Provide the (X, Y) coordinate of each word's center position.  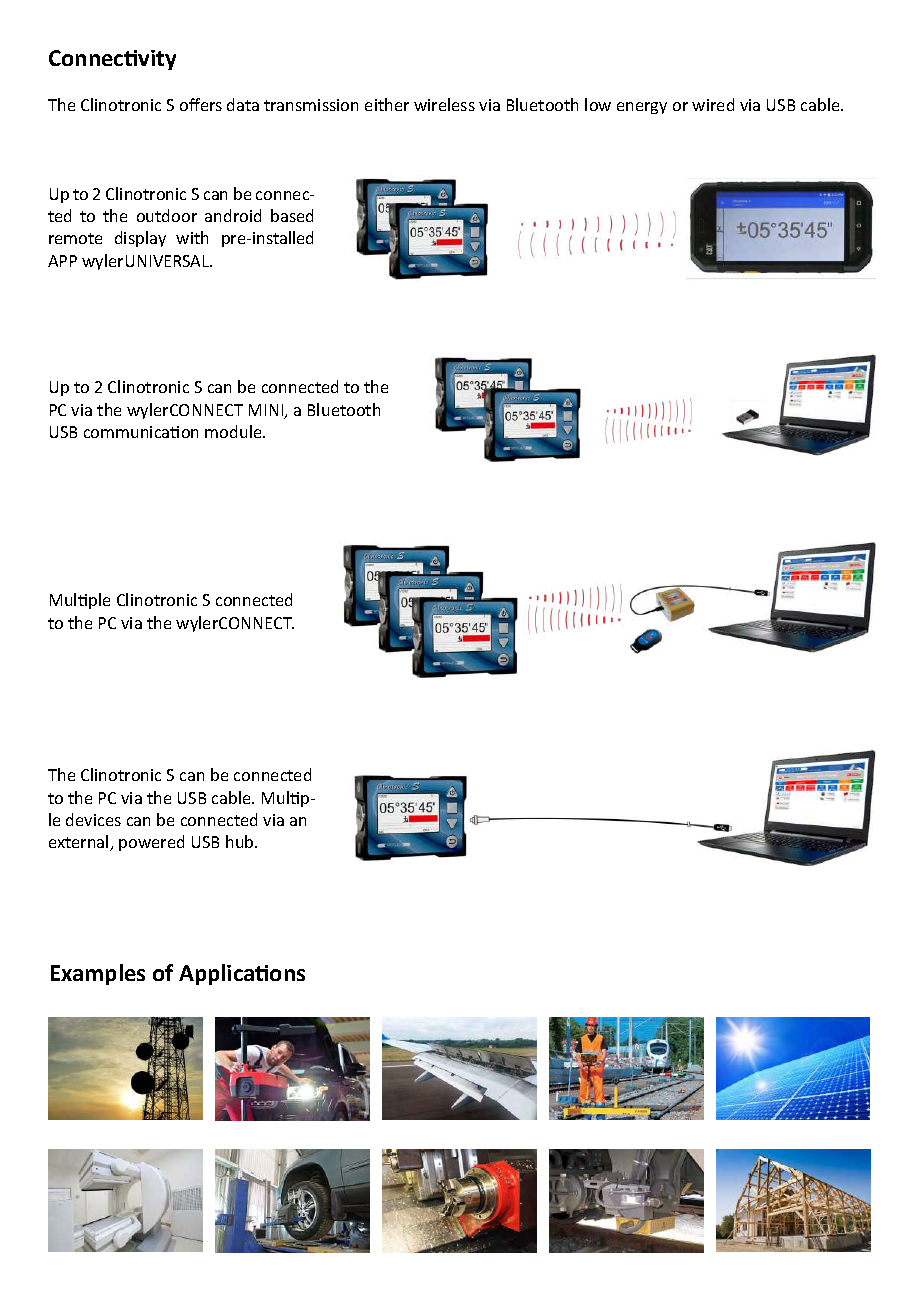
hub (241, 841)
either (387, 104)
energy (642, 108)
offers (201, 104)
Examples (98, 974)
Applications (242, 974)
